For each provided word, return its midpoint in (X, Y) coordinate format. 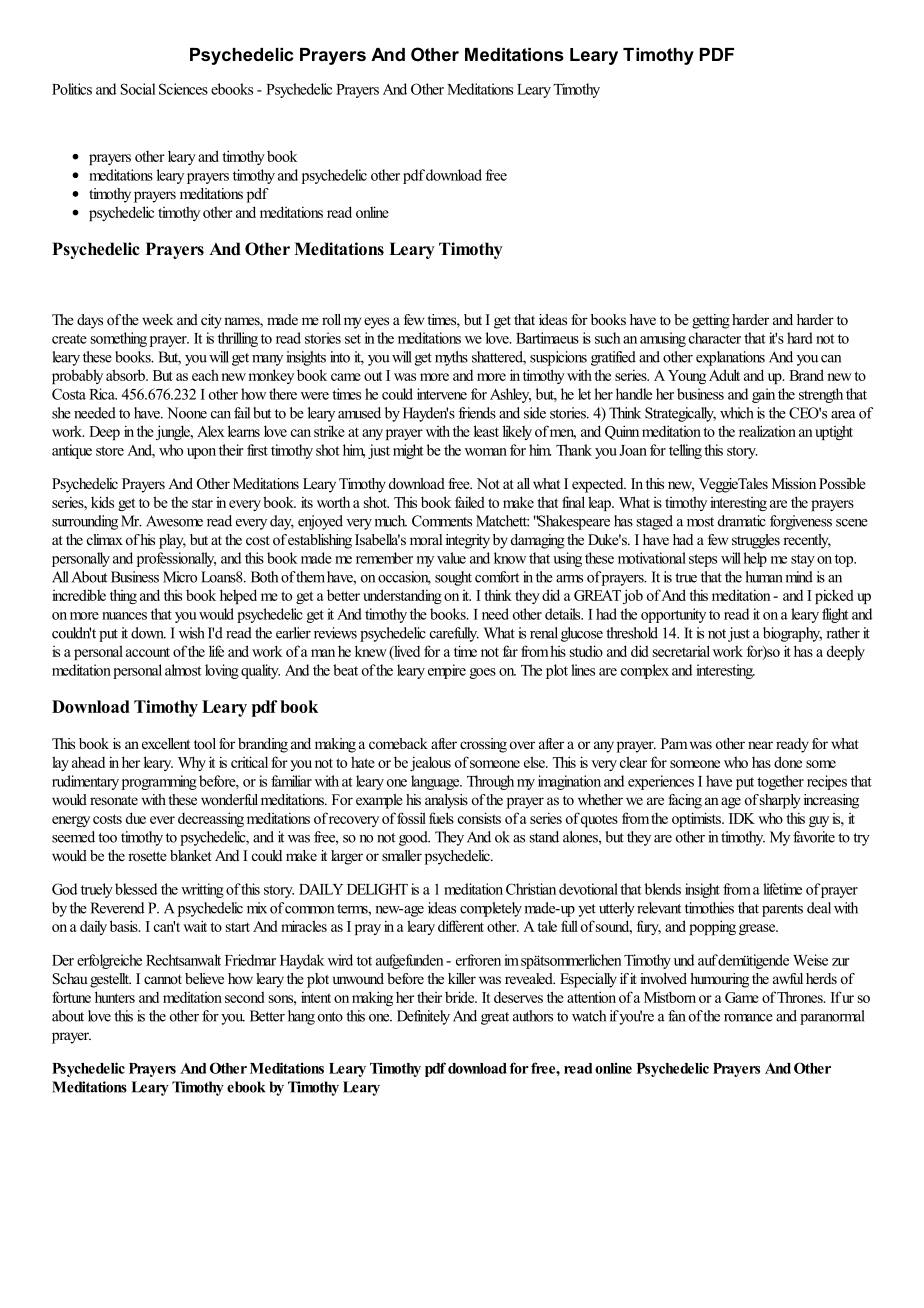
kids (102, 502)
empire (447, 671)
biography (792, 634)
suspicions (558, 358)
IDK (742, 818)
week (157, 319)
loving (222, 671)
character (715, 338)
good (414, 838)
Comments (442, 521)
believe (204, 978)
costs (107, 819)
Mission (794, 483)
